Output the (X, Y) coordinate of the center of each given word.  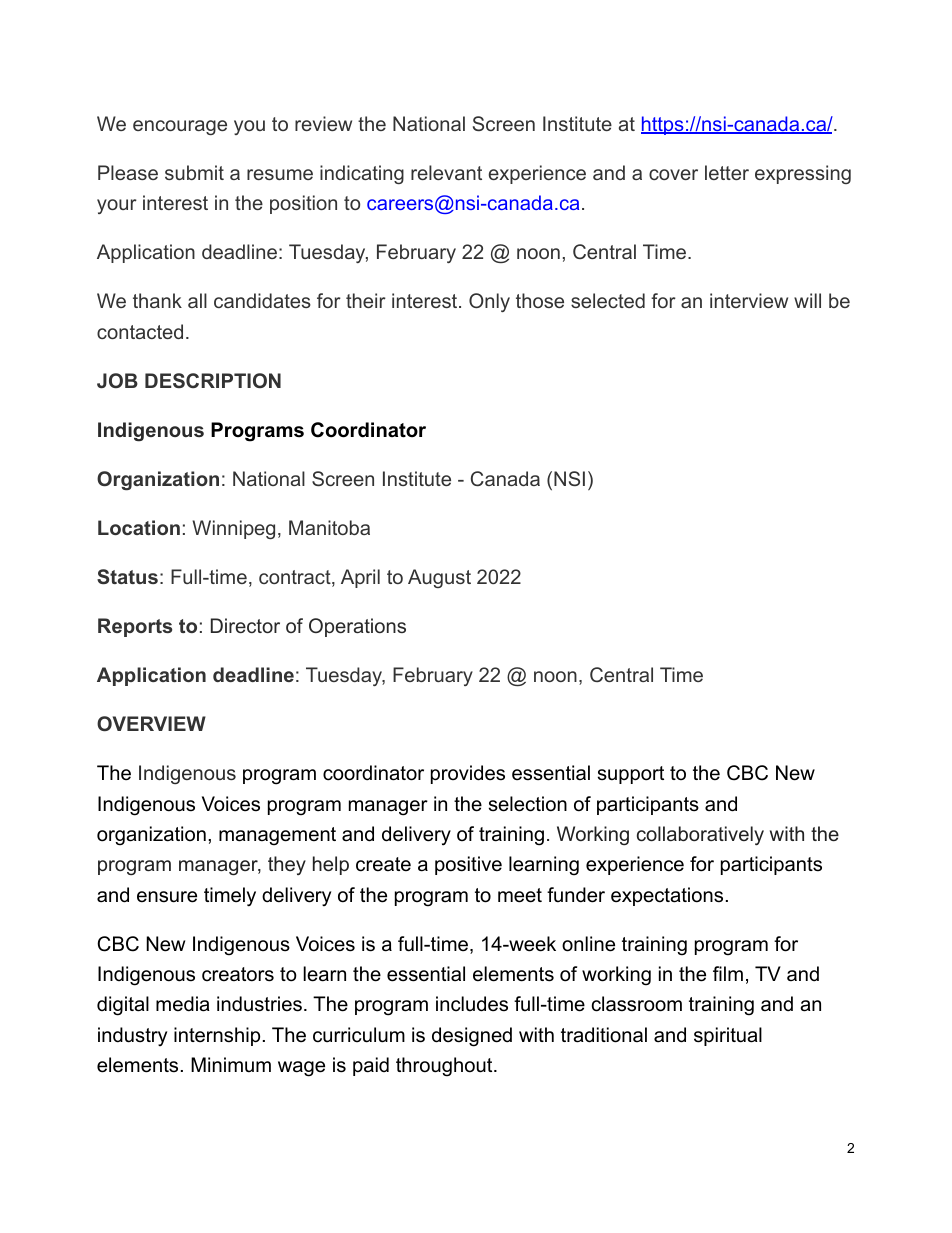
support (631, 775)
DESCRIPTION (213, 380)
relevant (446, 172)
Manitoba (329, 527)
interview (749, 300)
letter (727, 172)
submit (194, 172)
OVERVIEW (151, 723)
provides (468, 774)
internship (217, 1036)
